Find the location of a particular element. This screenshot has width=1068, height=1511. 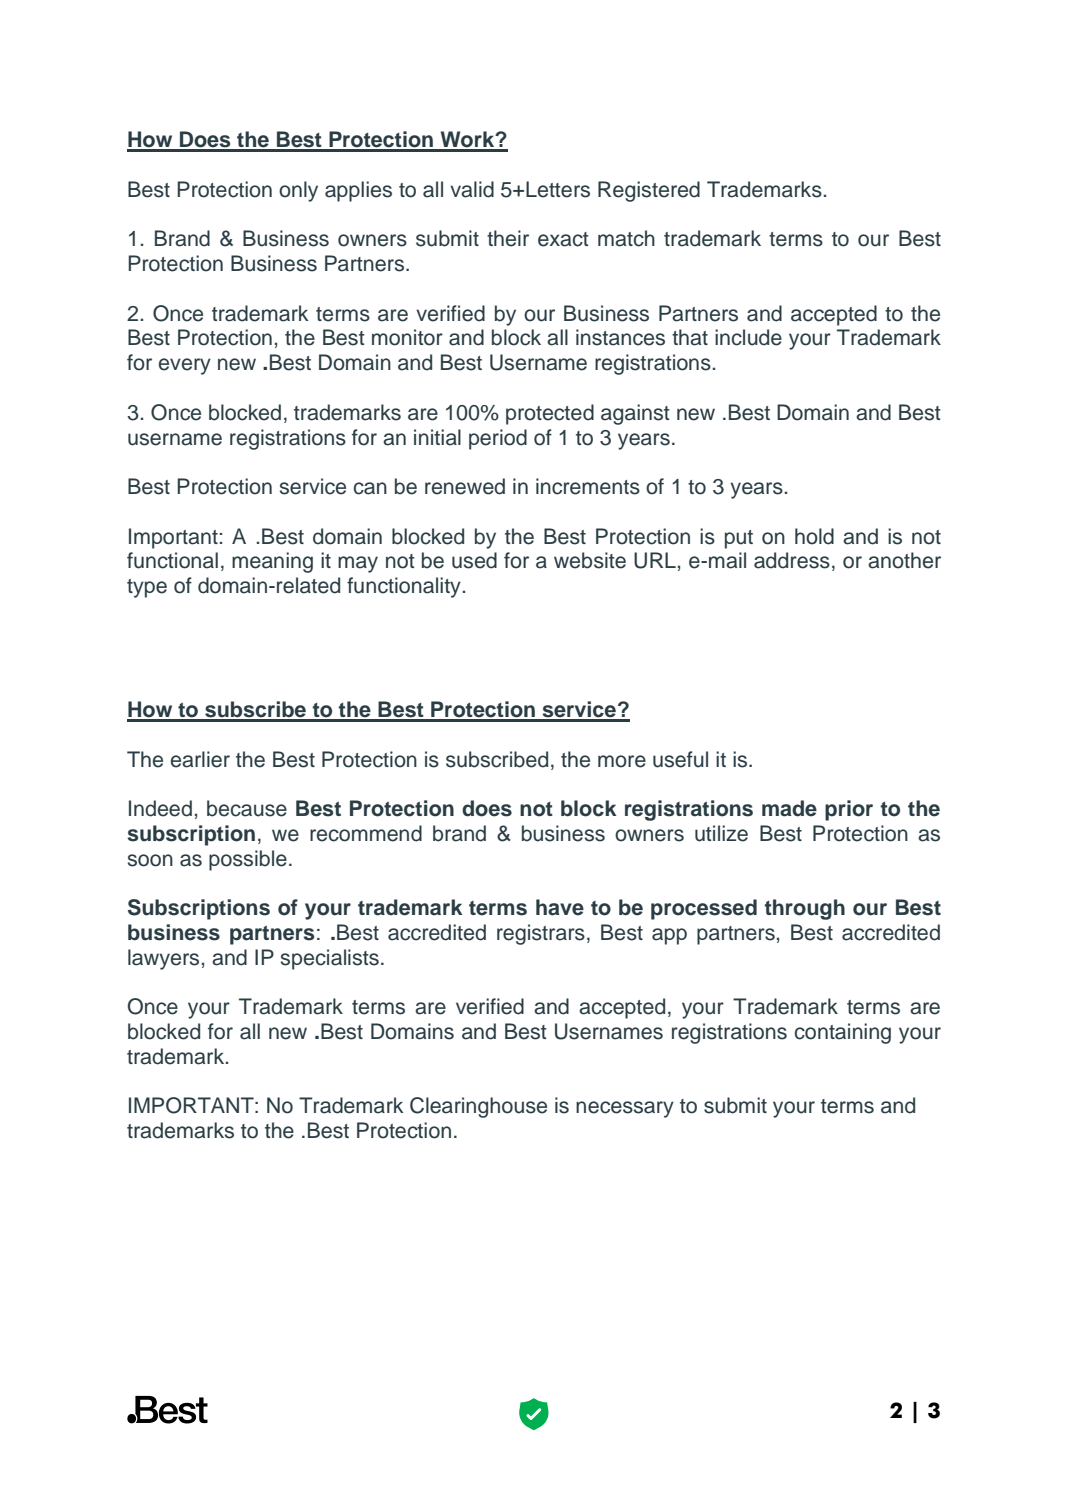

type is located at coordinates (147, 588).
